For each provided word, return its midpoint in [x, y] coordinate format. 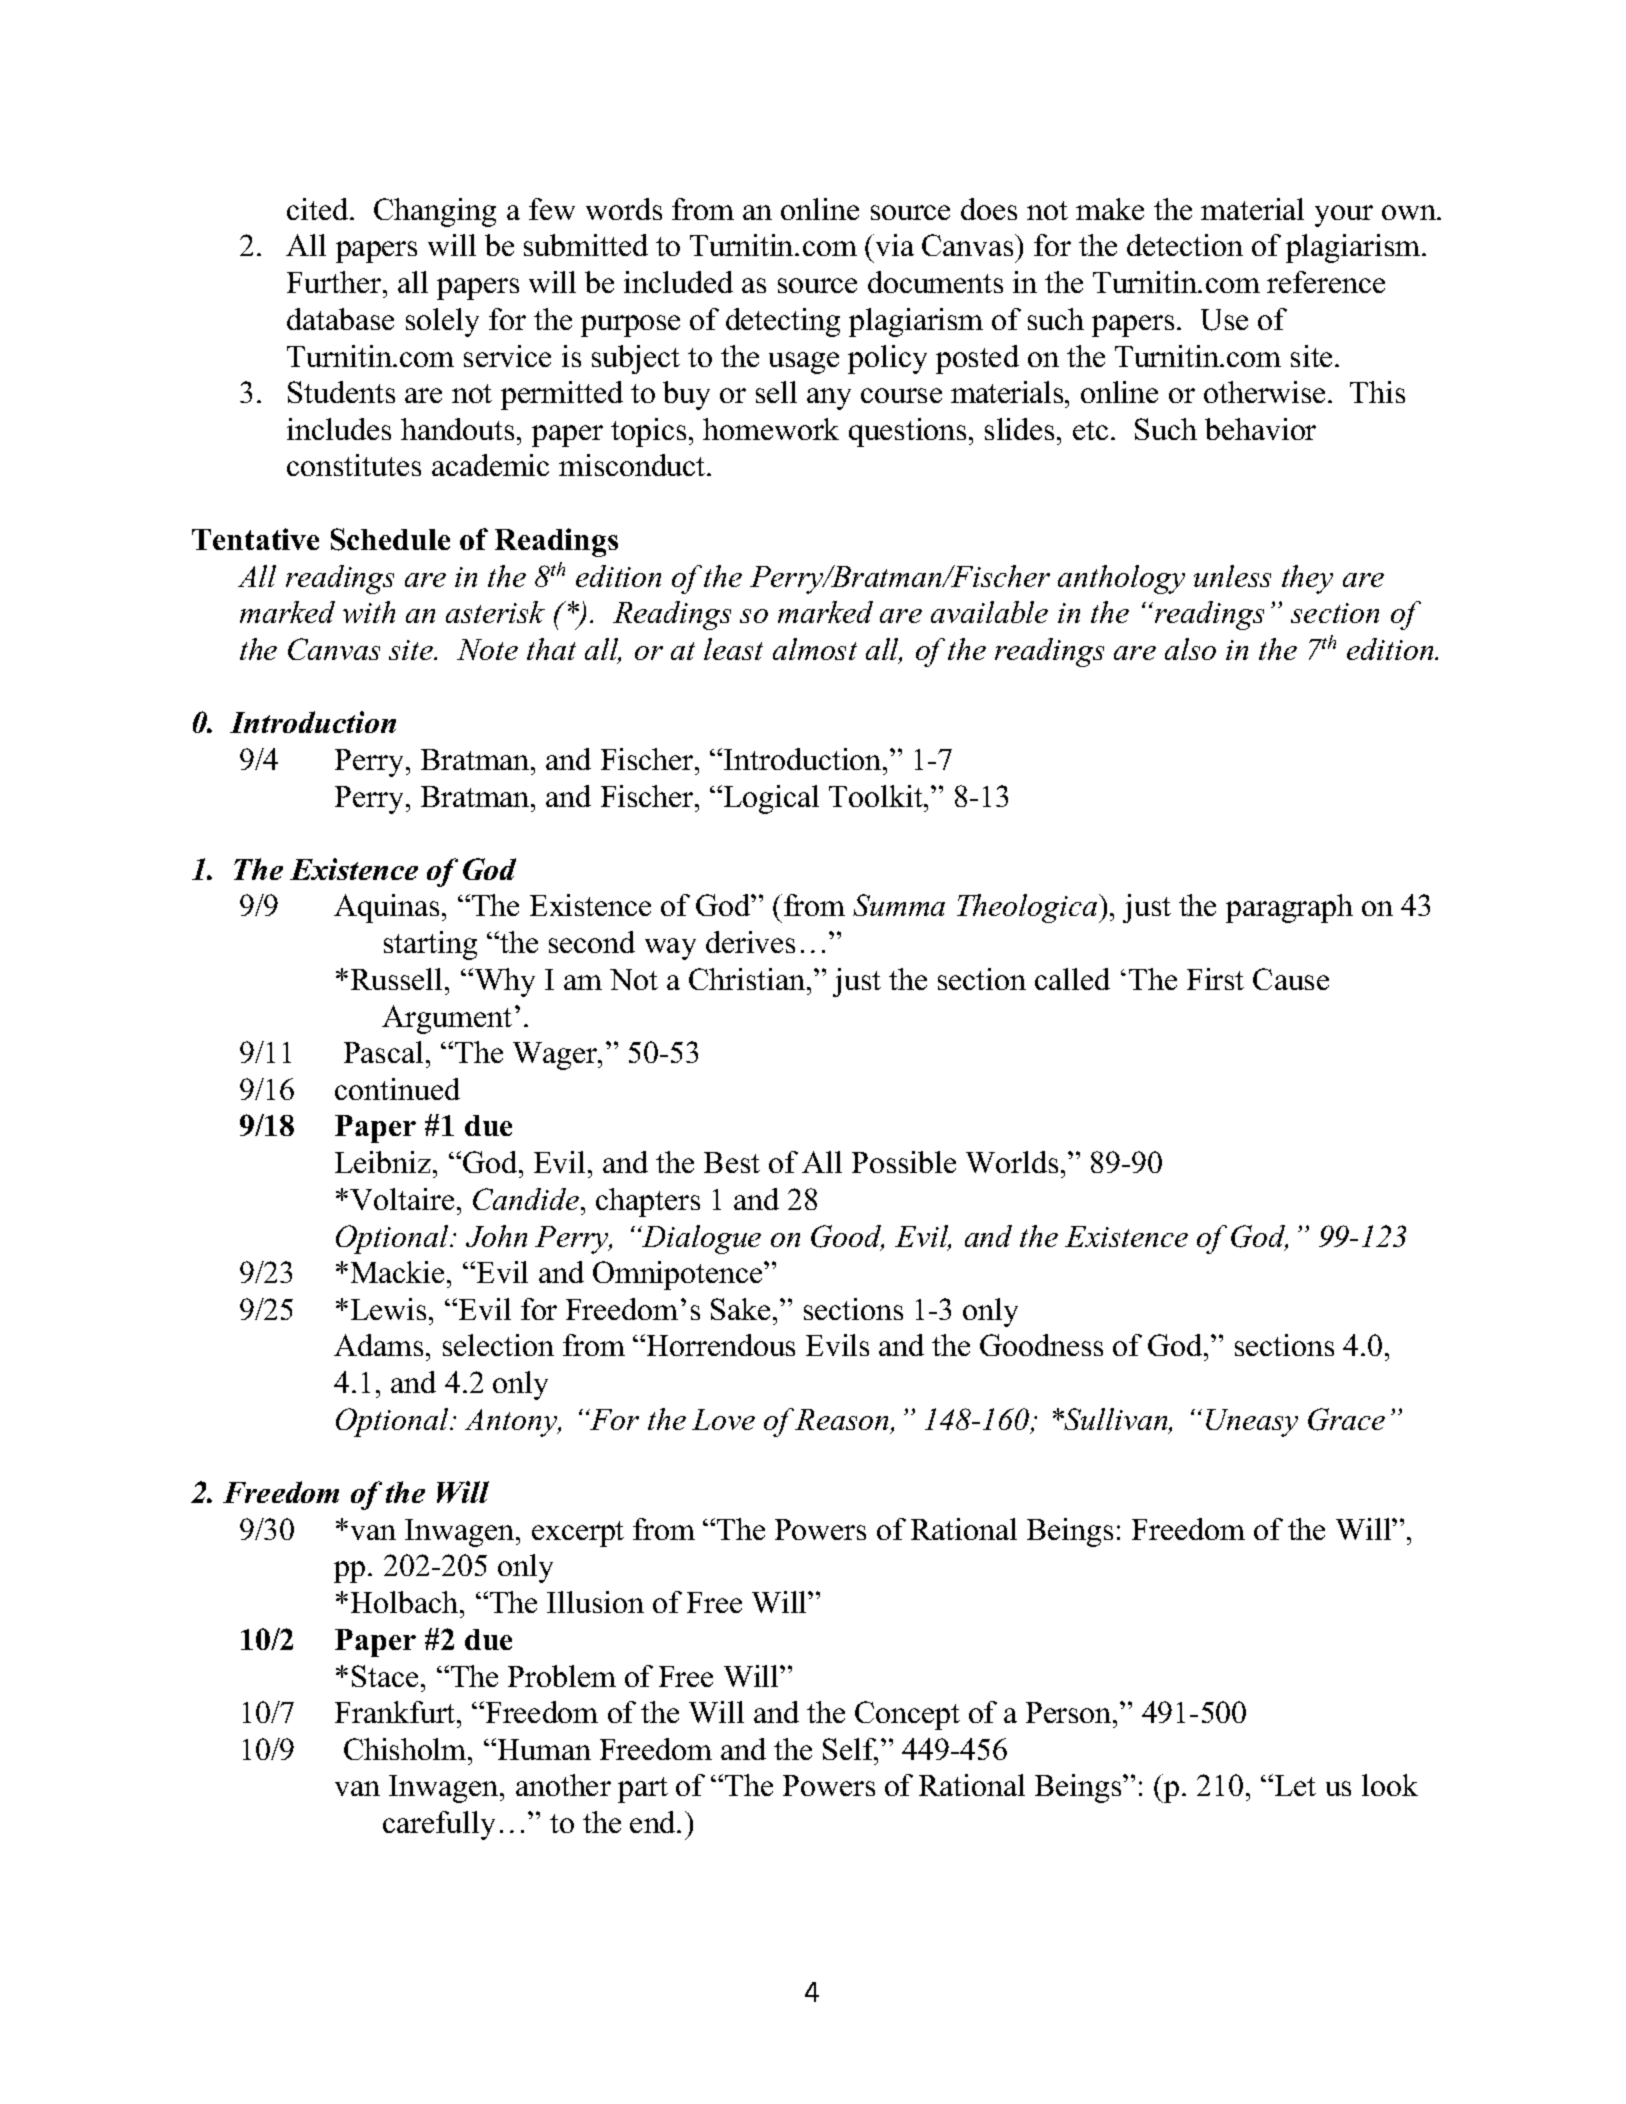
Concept [907, 1715]
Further [335, 282]
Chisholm [406, 1749]
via [893, 245]
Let [1295, 1785]
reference [1326, 282]
